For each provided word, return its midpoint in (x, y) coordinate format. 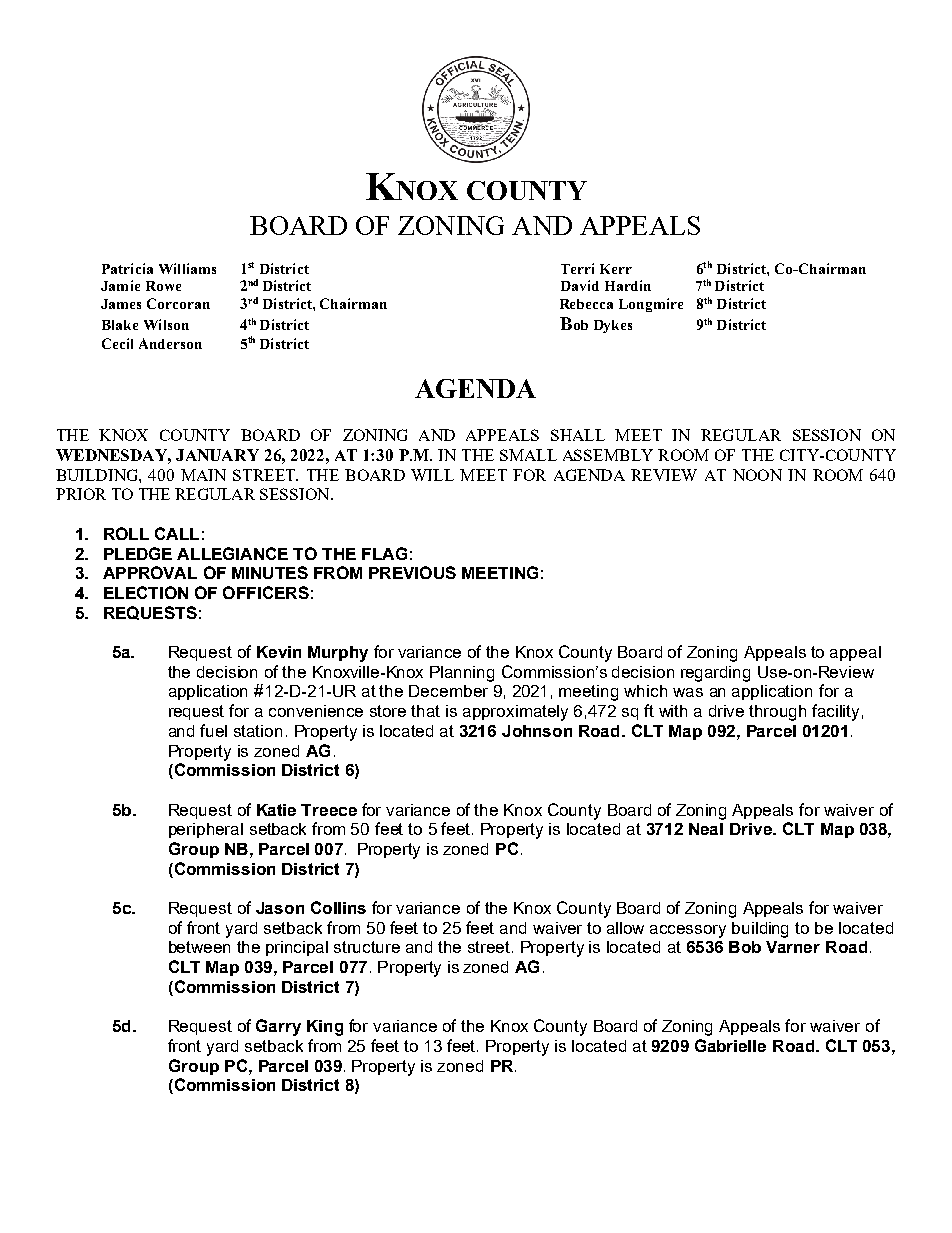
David (580, 285)
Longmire (651, 305)
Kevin (279, 652)
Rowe (163, 286)
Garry (278, 1027)
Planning (462, 674)
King (325, 1028)
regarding (715, 674)
